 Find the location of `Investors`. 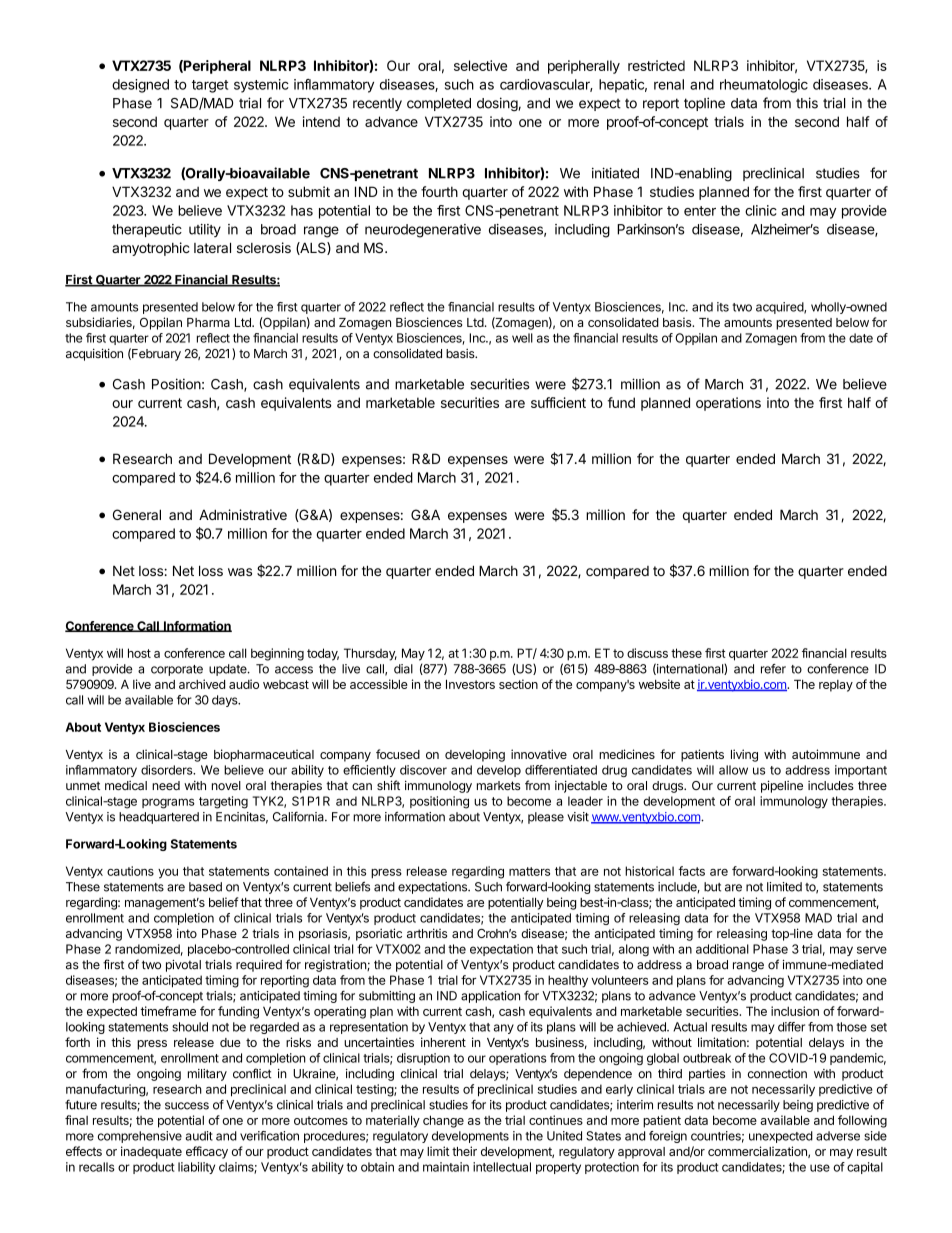

Investors is located at coordinates (470, 684).
